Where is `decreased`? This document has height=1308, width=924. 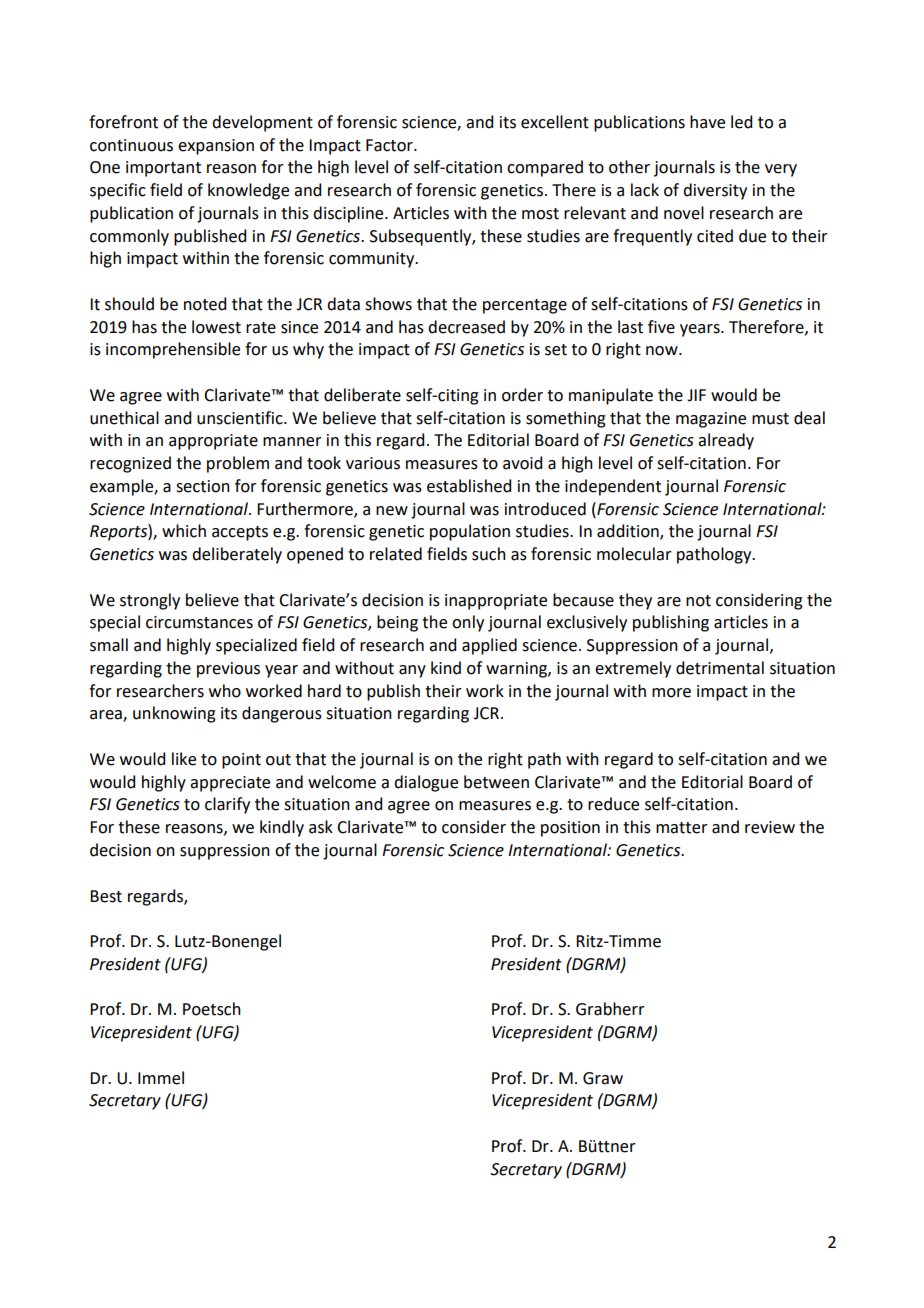
decreased is located at coordinates (466, 327).
